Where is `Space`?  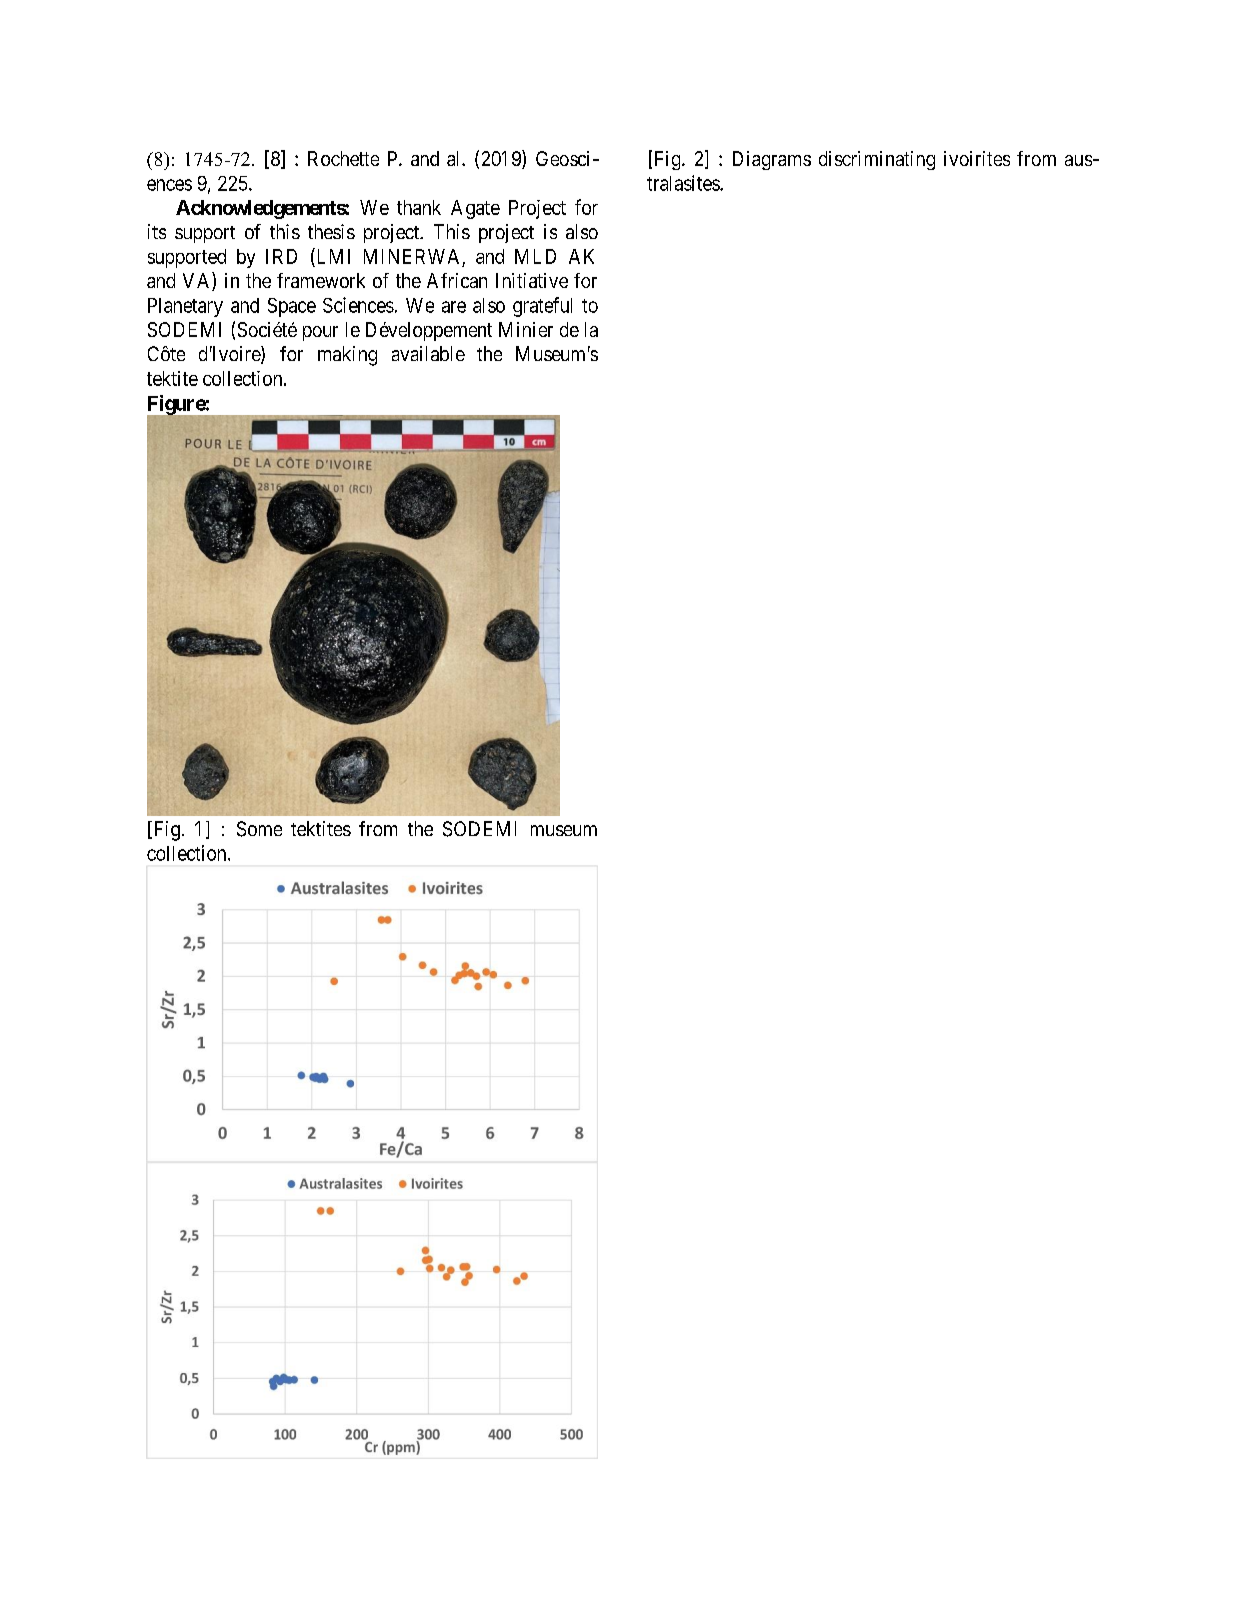
Space is located at coordinates (292, 307).
